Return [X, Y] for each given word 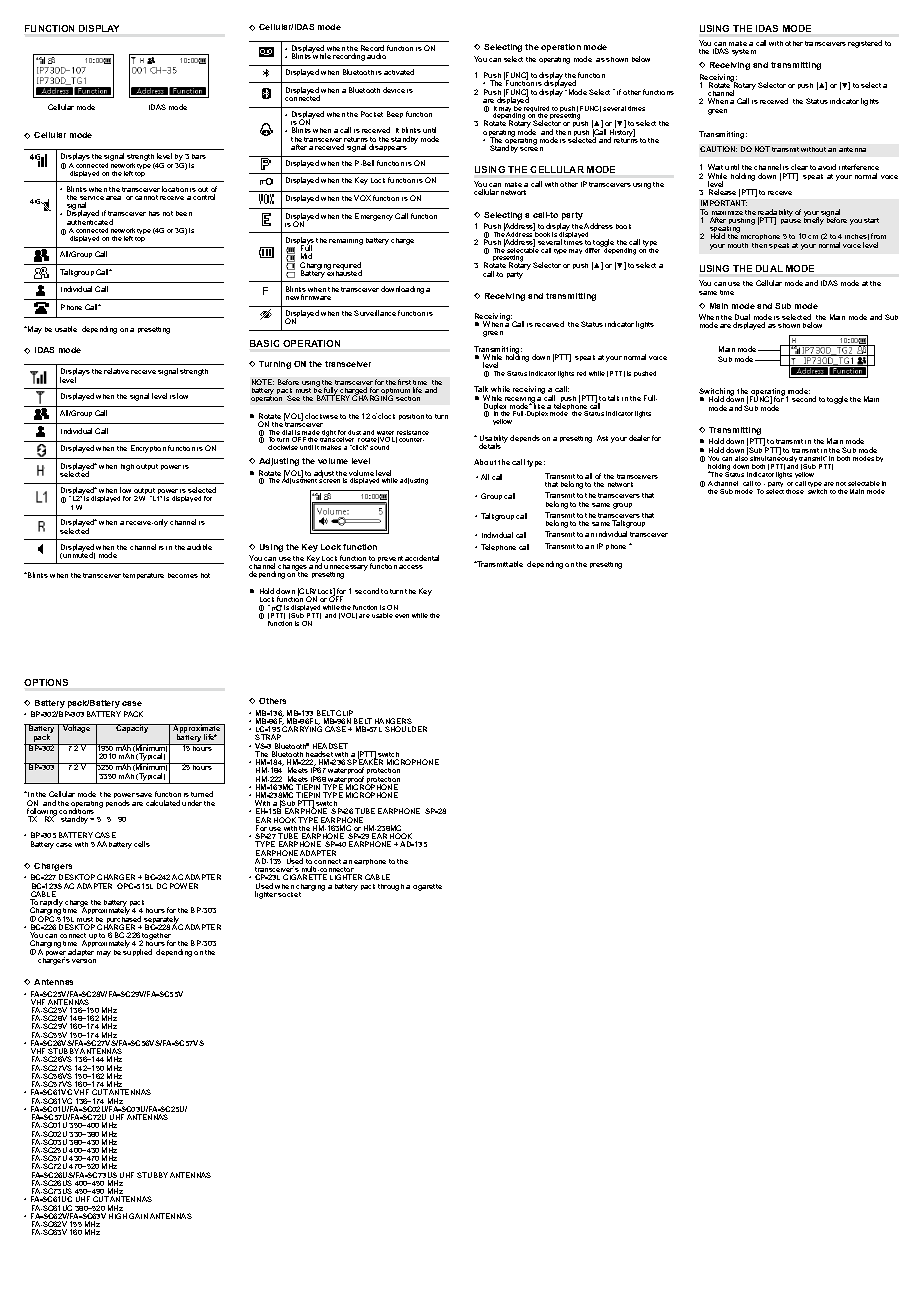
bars [199, 156]
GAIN [138, 1216]
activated [399, 72]
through [391, 887]
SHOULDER [406, 729]
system [744, 52]
